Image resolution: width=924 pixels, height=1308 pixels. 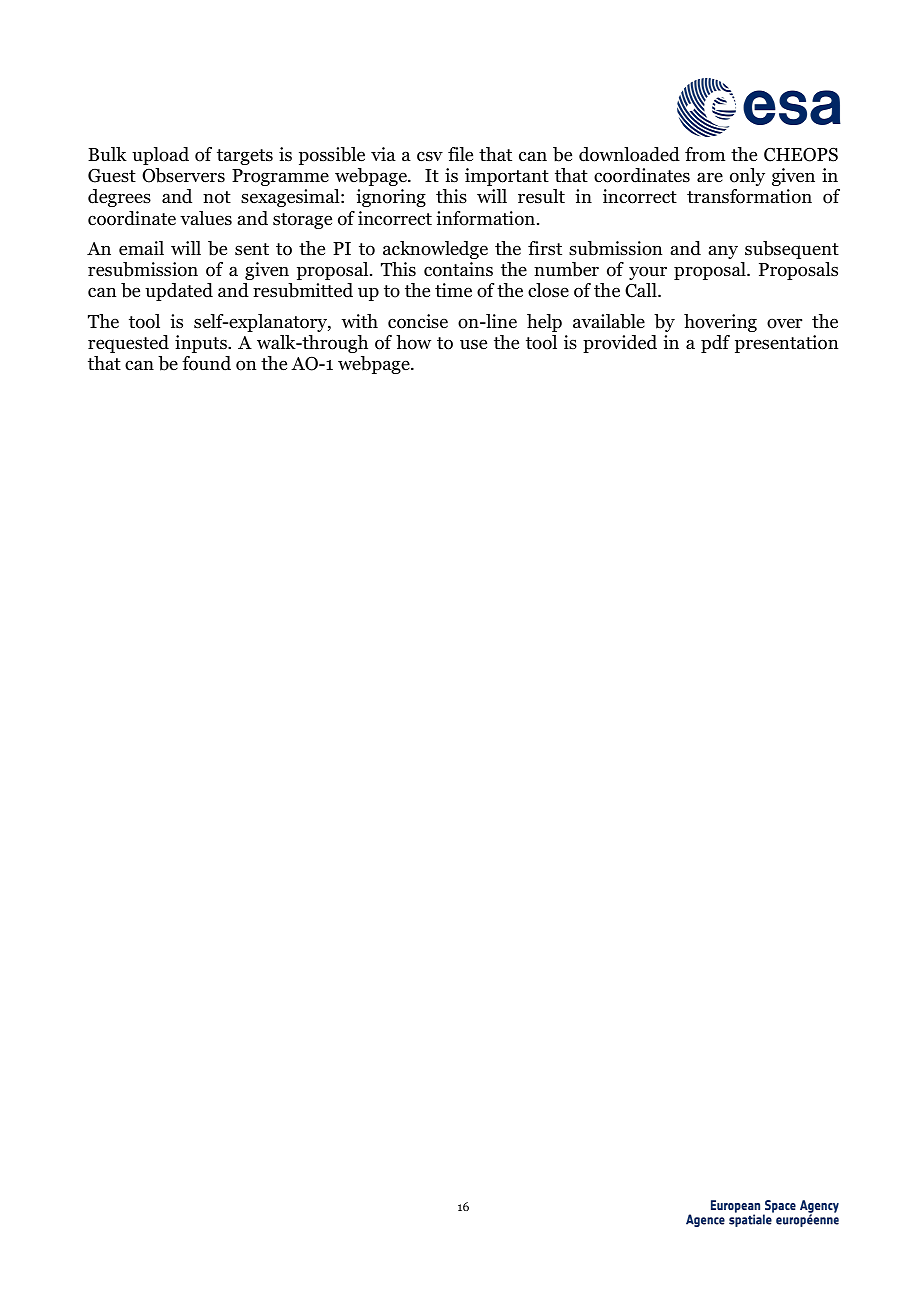 What do you see at coordinates (206, 218) in the image?
I see `values` at bounding box center [206, 218].
